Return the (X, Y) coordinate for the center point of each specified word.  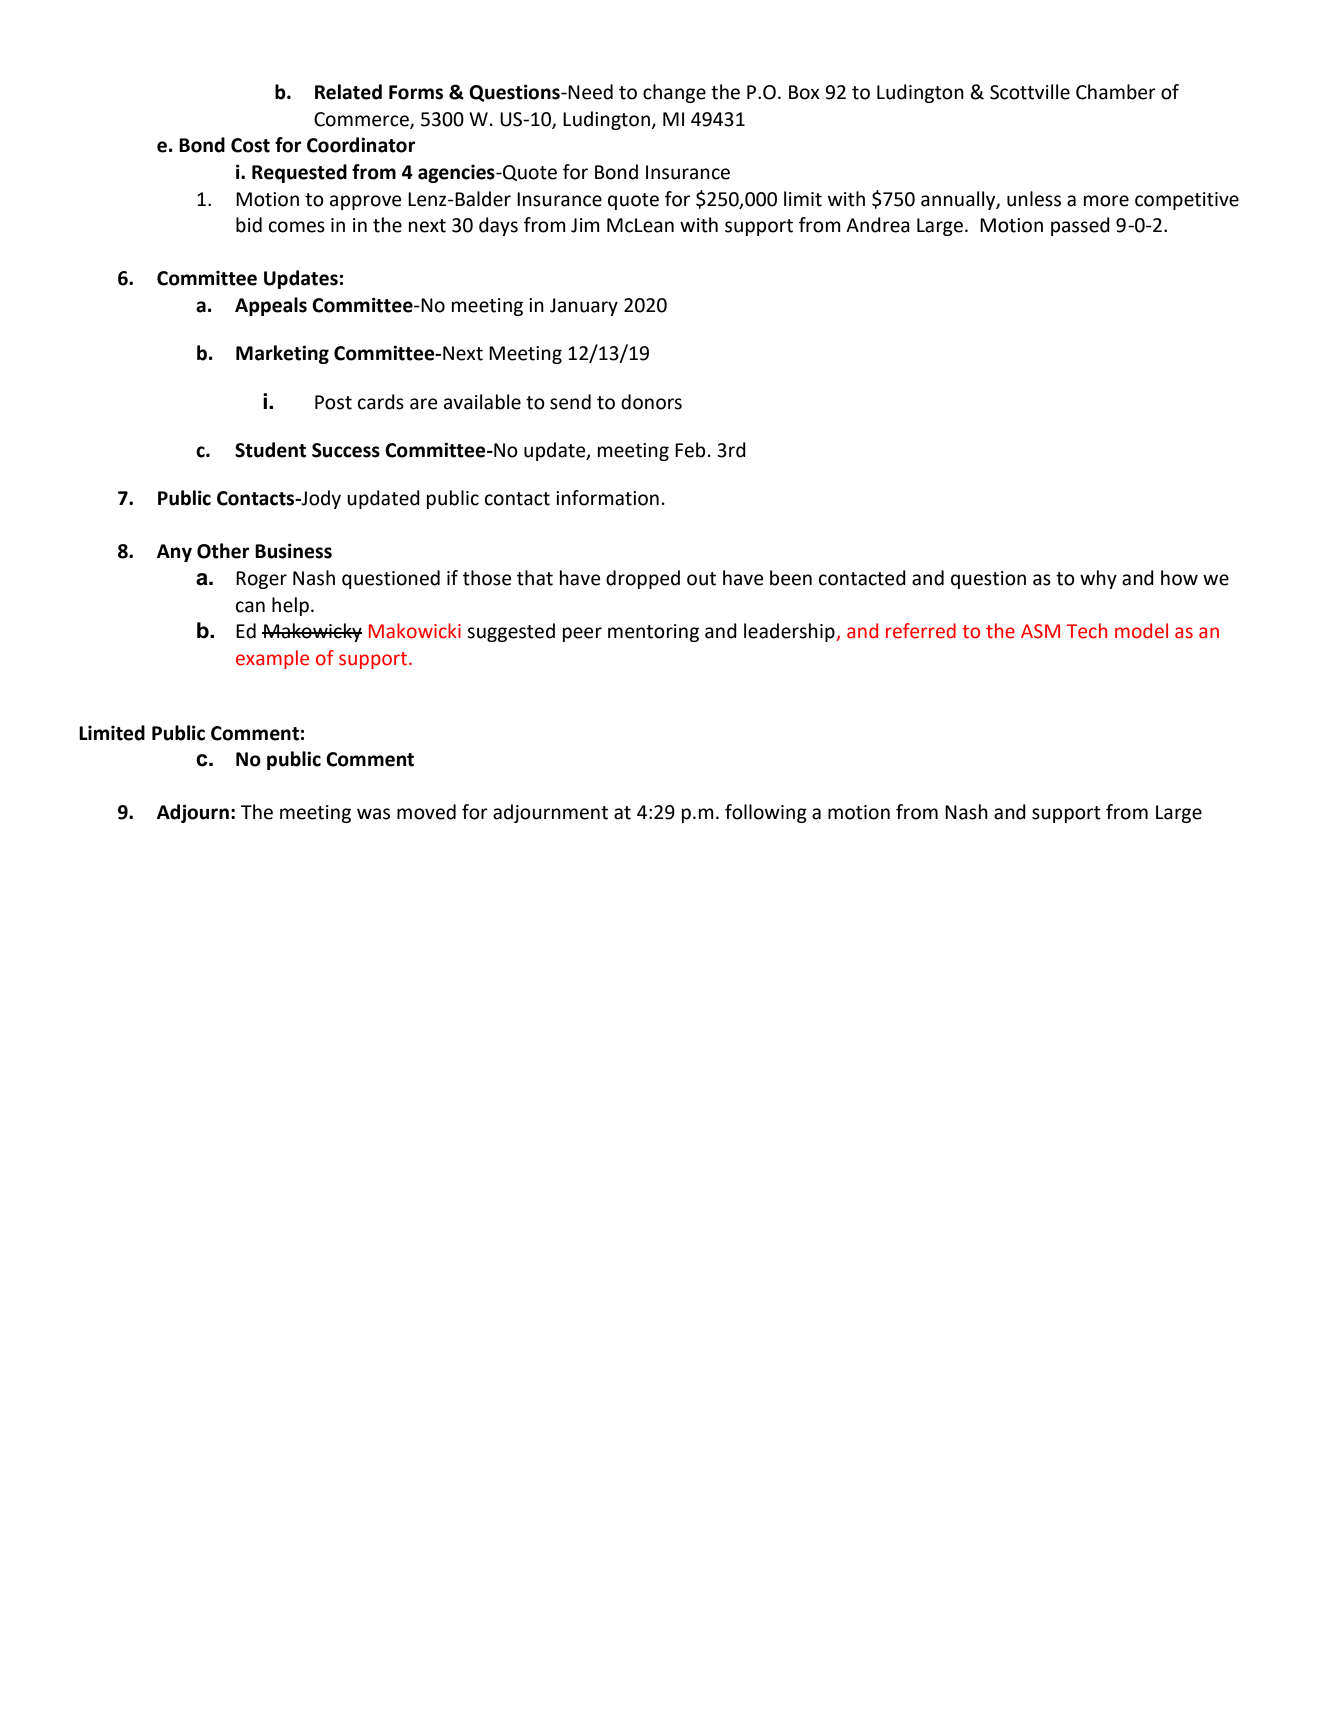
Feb (690, 450)
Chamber (1116, 92)
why (1098, 579)
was (373, 814)
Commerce (362, 120)
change (674, 93)
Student (270, 450)
